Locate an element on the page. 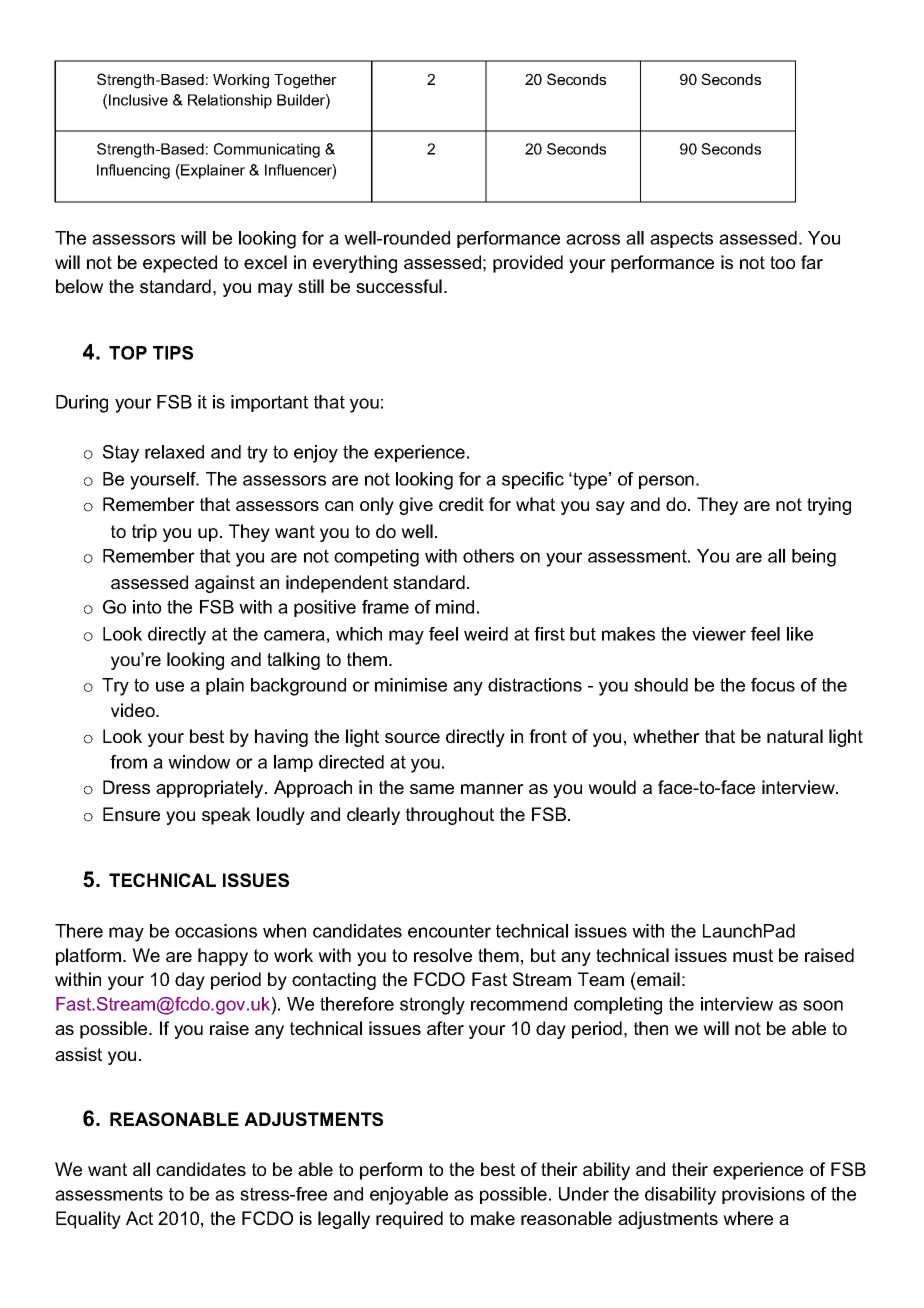 Image resolution: width=924 pixels, height=1308 pixels. use is located at coordinates (170, 686).
